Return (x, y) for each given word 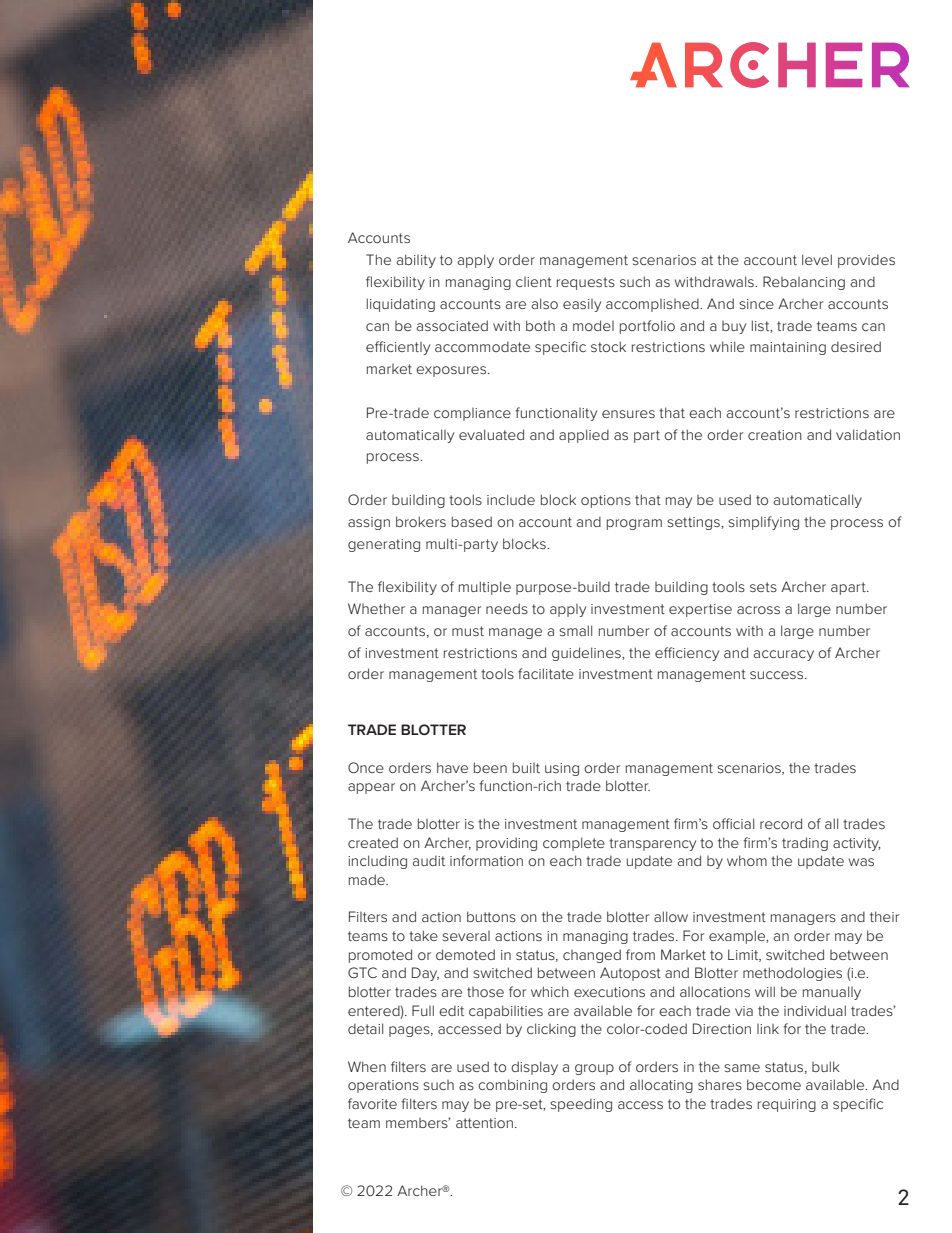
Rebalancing (804, 283)
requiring (787, 1105)
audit (428, 860)
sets (763, 587)
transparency (652, 844)
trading (805, 844)
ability (416, 261)
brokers (421, 521)
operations (383, 1086)
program (634, 524)
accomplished (653, 305)
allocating (661, 1086)
